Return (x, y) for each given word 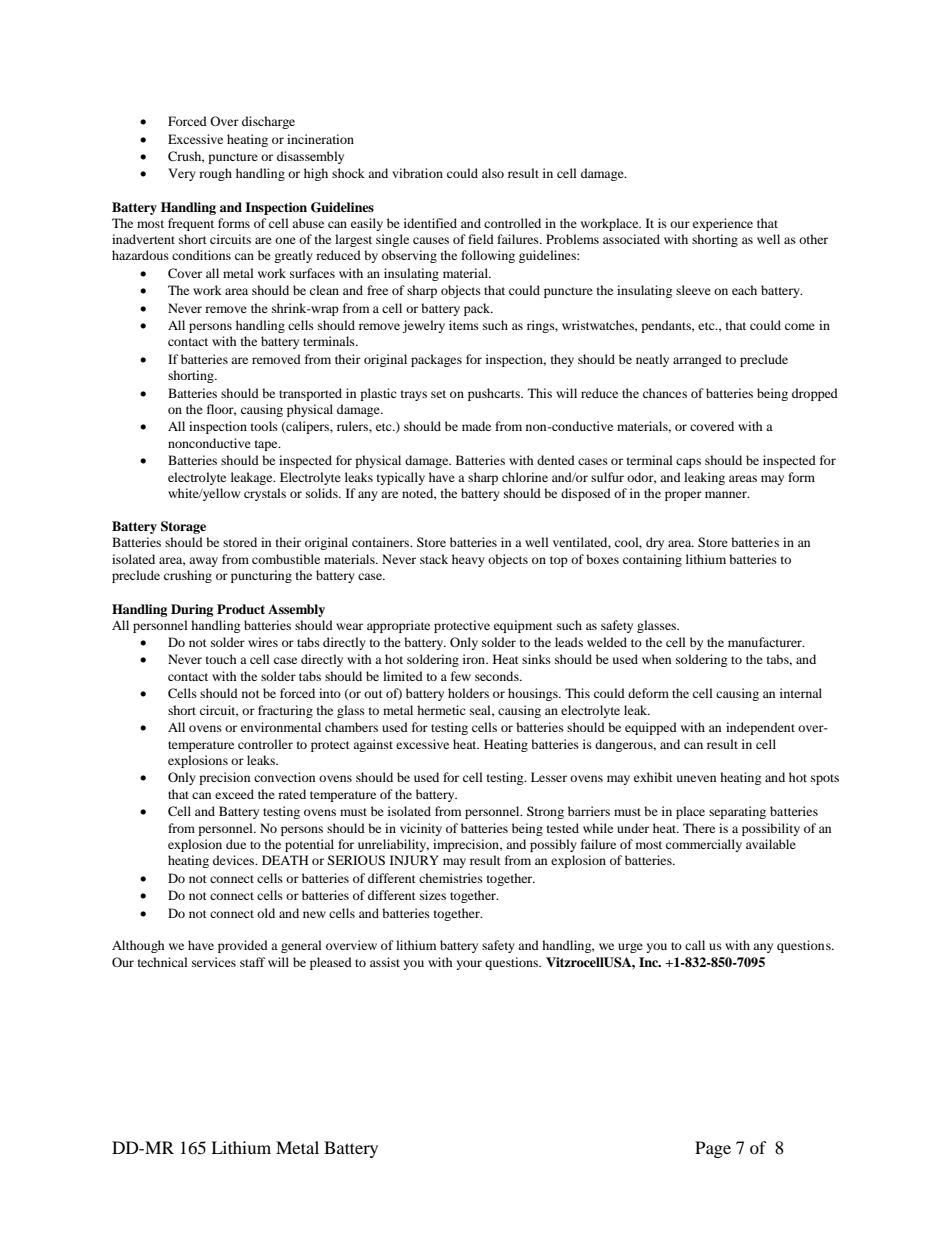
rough (215, 174)
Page (713, 1149)
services (214, 962)
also (493, 173)
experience (723, 224)
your (469, 965)
